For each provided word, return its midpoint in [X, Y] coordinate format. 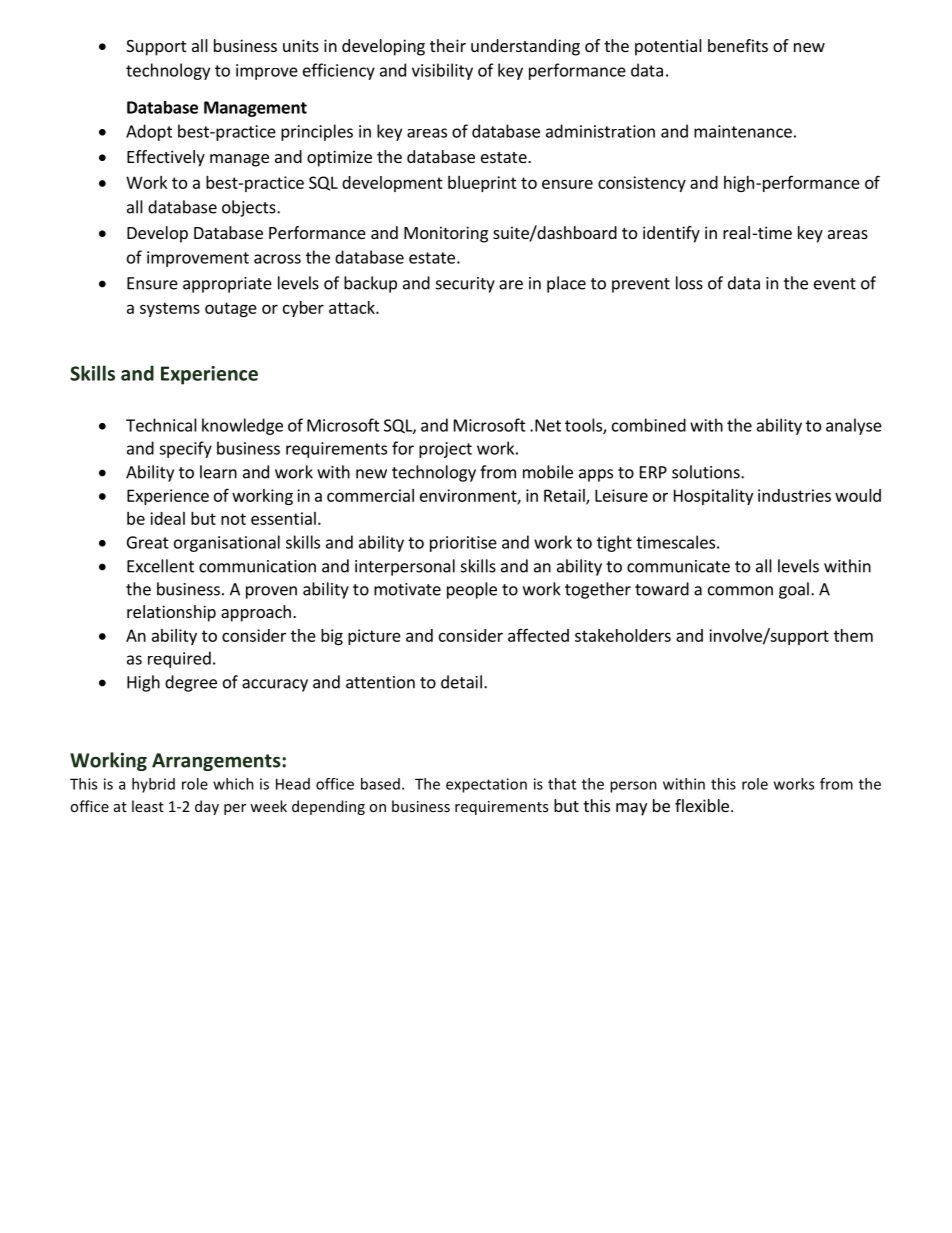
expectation [486, 785]
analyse [854, 426]
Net [548, 425]
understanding [525, 47]
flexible [702, 805]
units [301, 45]
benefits [738, 45]
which [233, 784]
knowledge [242, 426]
